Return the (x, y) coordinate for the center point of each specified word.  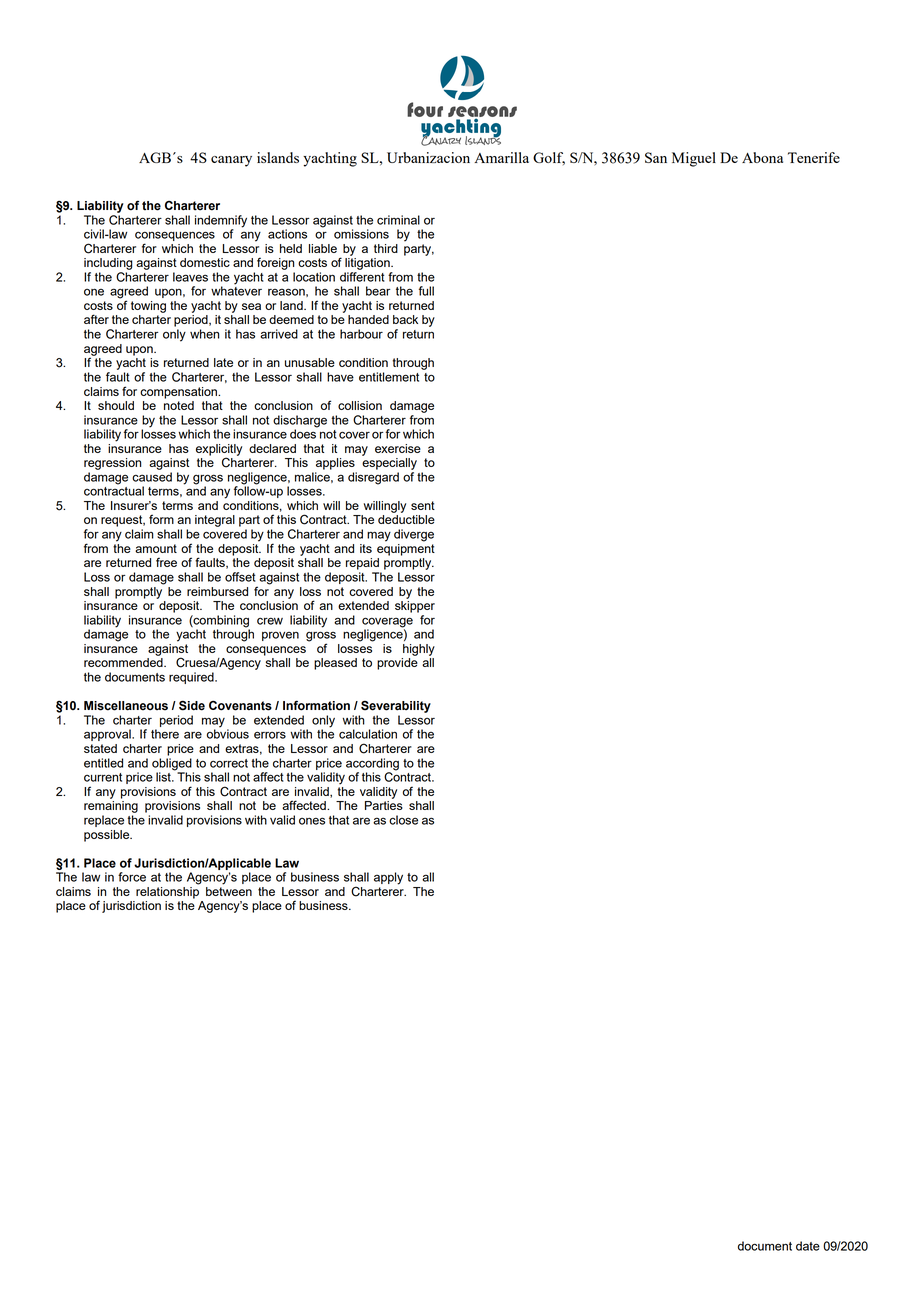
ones (312, 821)
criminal (398, 220)
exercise (398, 448)
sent (423, 505)
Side (192, 705)
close (403, 820)
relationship (167, 891)
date (808, 1246)
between (229, 890)
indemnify (221, 221)
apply (388, 878)
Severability (396, 706)
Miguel (694, 159)
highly (419, 650)
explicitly (219, 451)
